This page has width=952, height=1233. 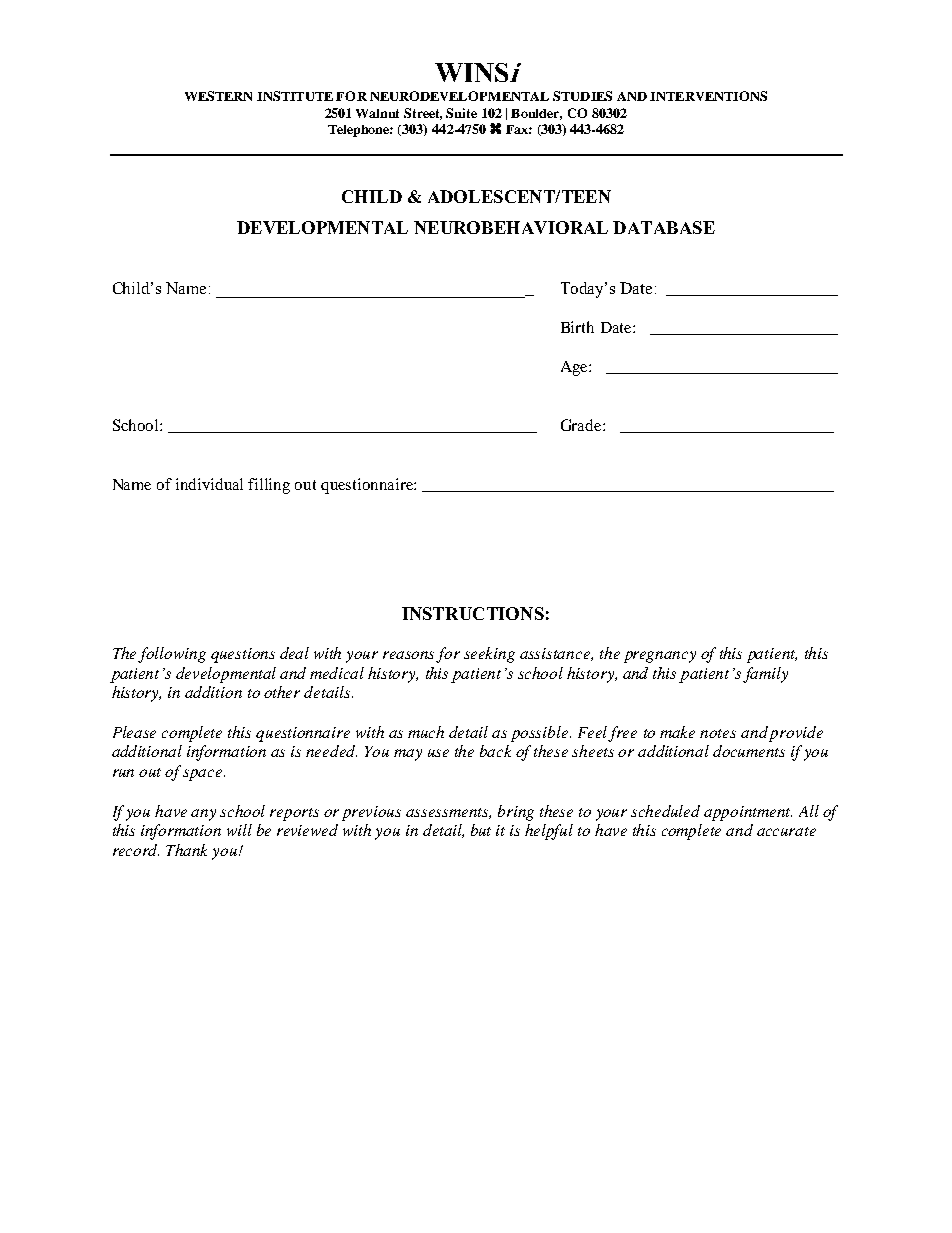 I want to click on INTERVENTIONS, so click(x=708, y=96).
